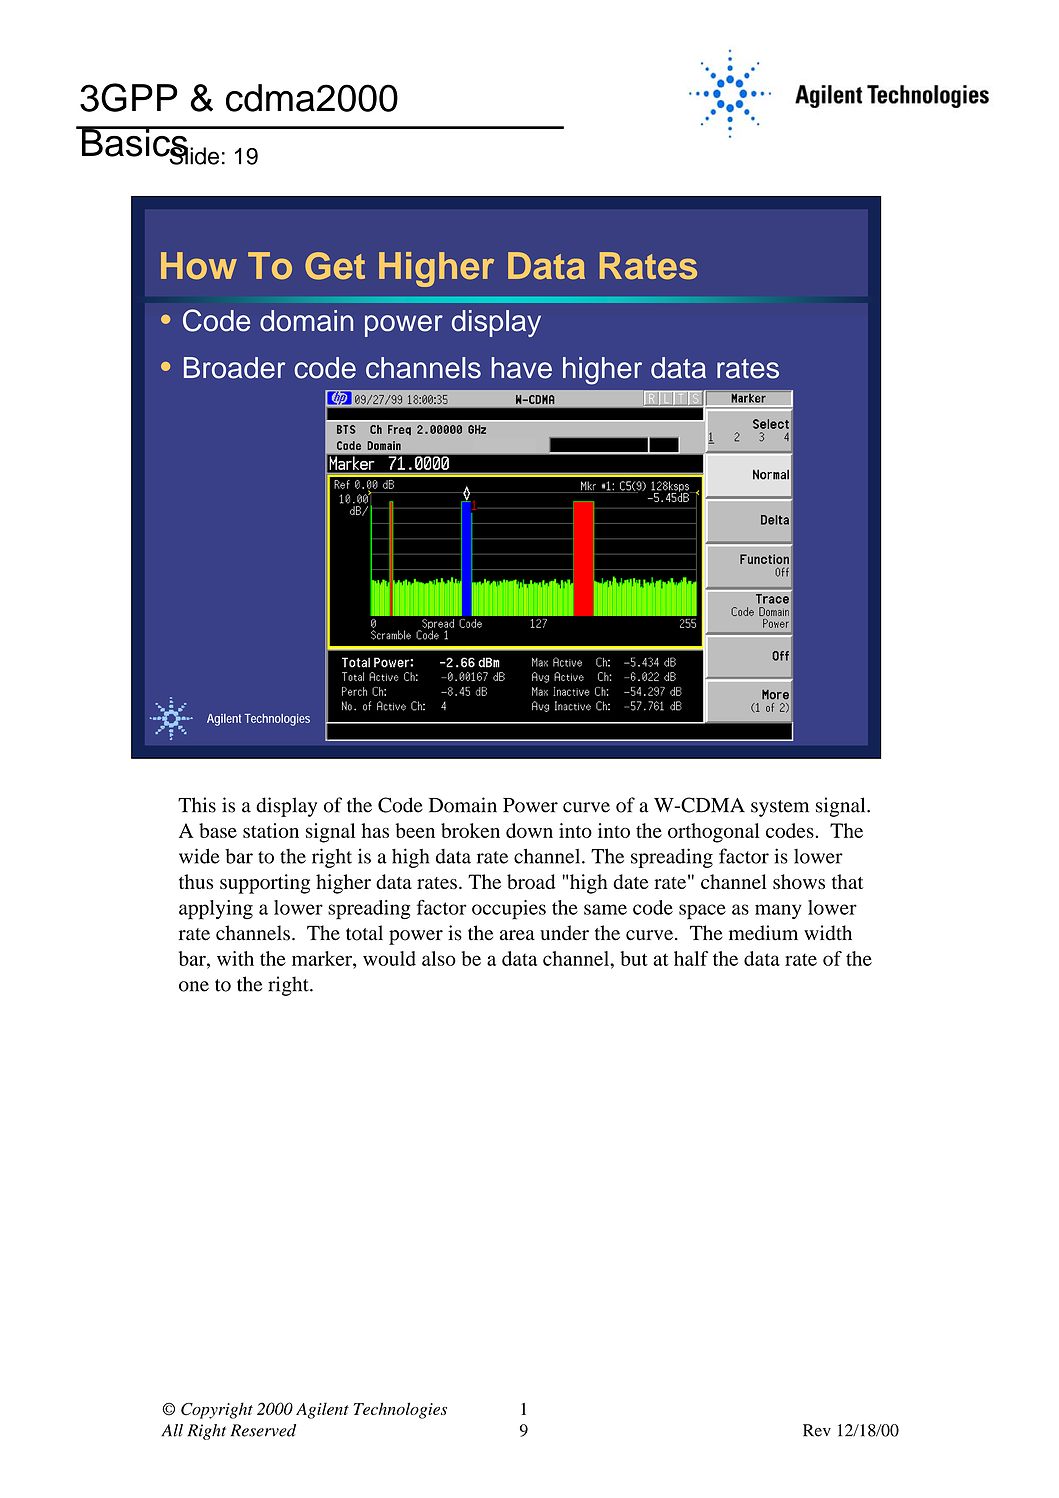 The width and height of the screenshot is (1059, 1498). What do you see at coordinates (691, 958) in the screenshot?
I see `half` at bounding box center [691, 958].
